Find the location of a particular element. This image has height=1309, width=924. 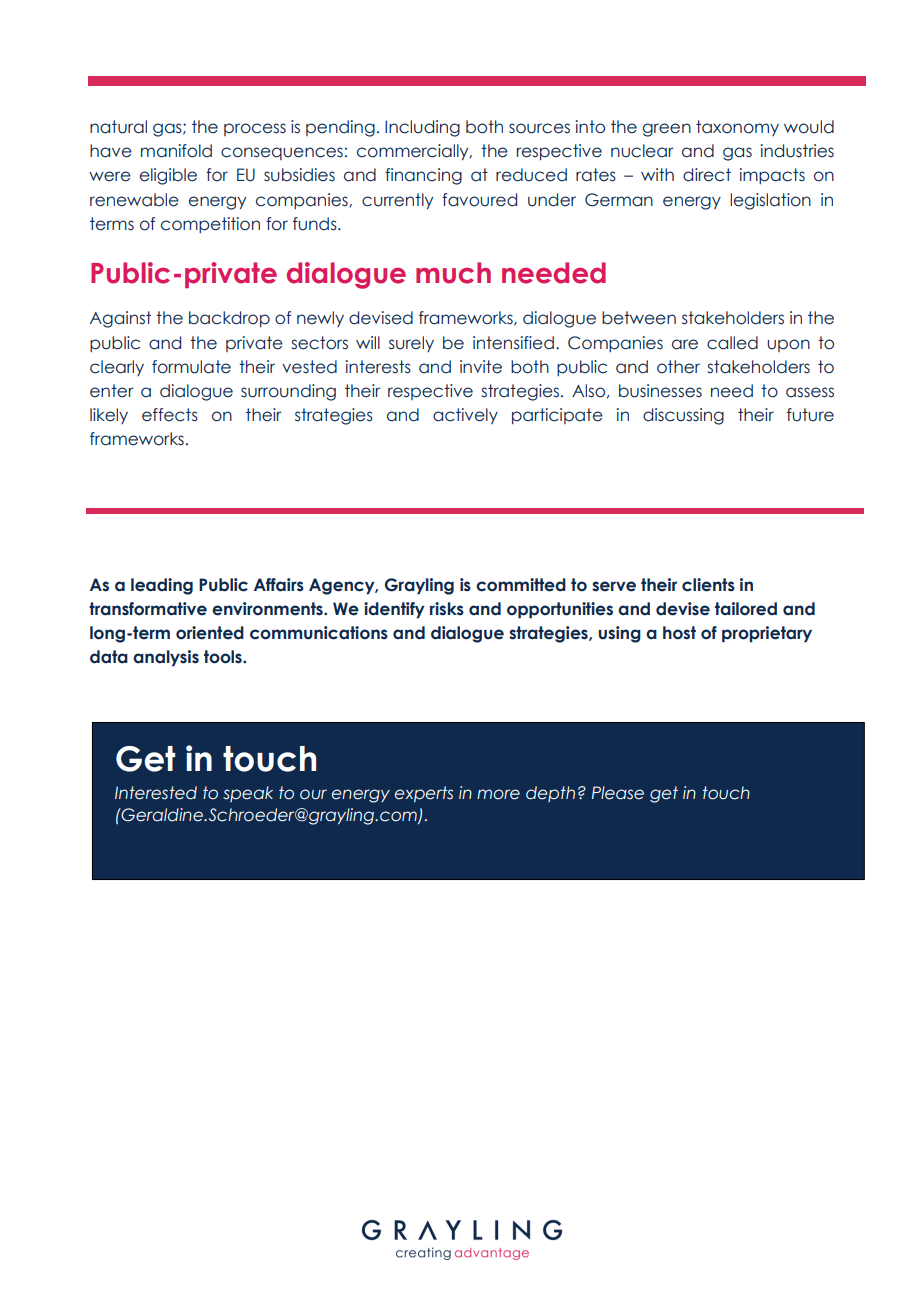

Including is located at coordinates (422, 128).
